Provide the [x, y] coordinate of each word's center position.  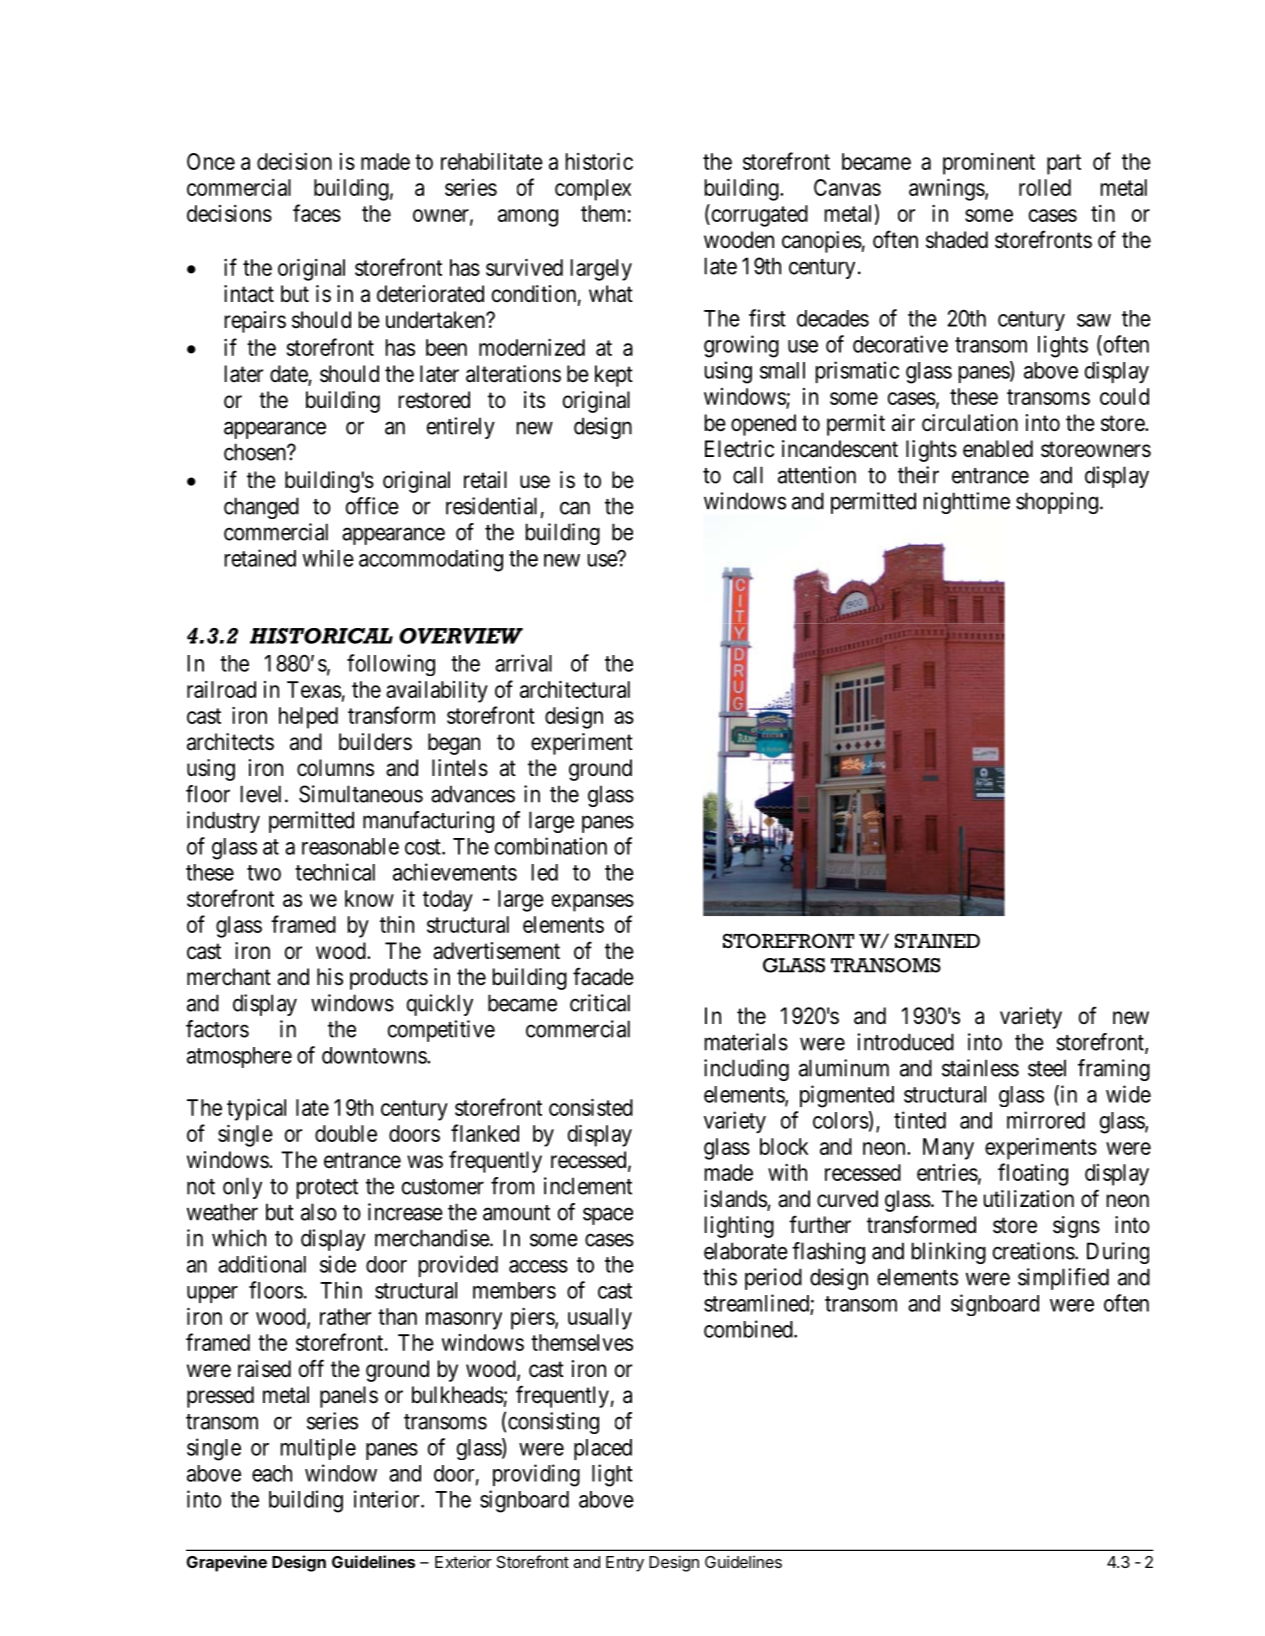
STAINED [937, 941]
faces [317, 213]
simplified [1063, 1279]
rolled [1045, 187]
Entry [625, 1564]
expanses [593, 903]
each [272, 1473]
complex [593, 190]
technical [335, 872]
